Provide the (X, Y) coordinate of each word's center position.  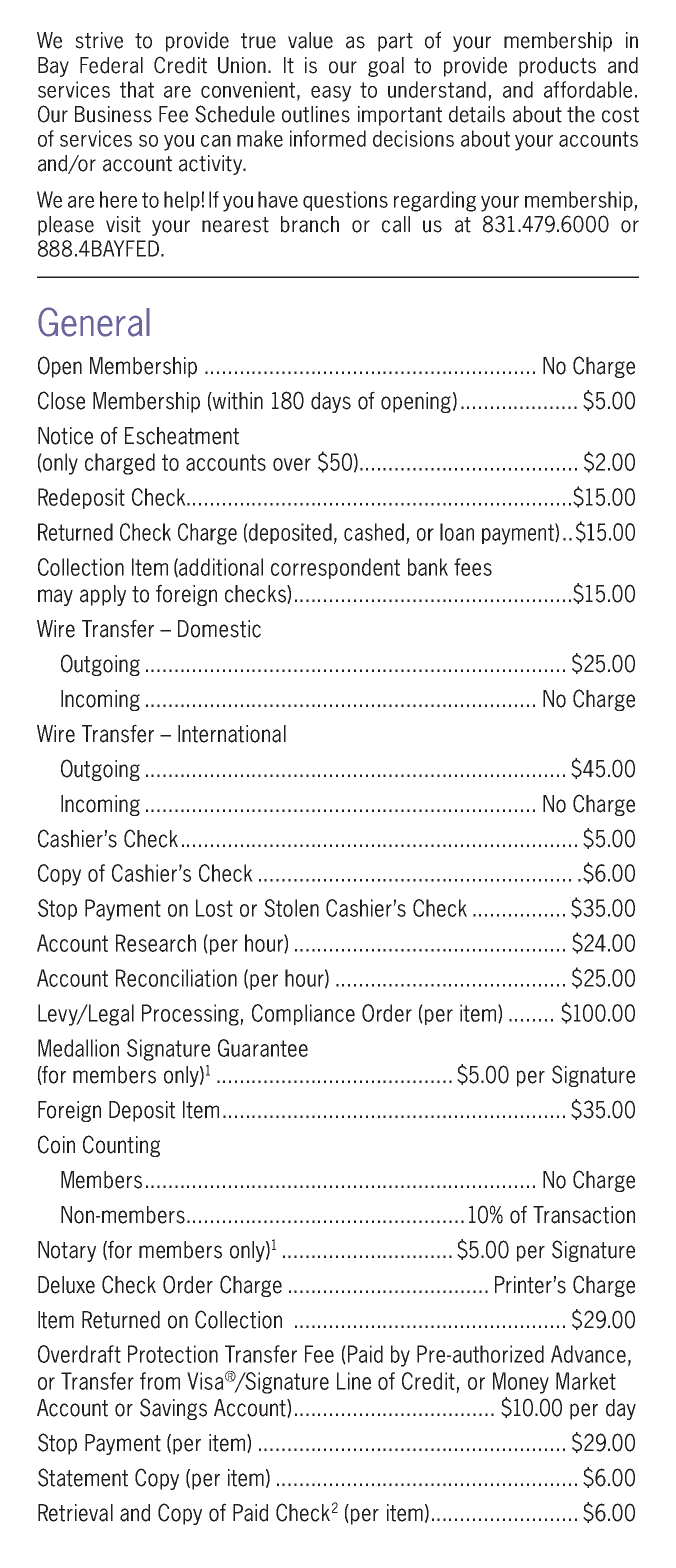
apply (103, 595)
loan (457, 532)
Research (156, 943)
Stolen (291, 908)
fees (473, 567)
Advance (588, 1354)
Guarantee (263, 1048)
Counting (121, 1146)
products (557, 67)
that (137, 89)
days (331, 402)
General (94, 322)
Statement (83, 1477)
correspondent (335, 568)
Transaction (584, 1215)
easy (331, 94)
